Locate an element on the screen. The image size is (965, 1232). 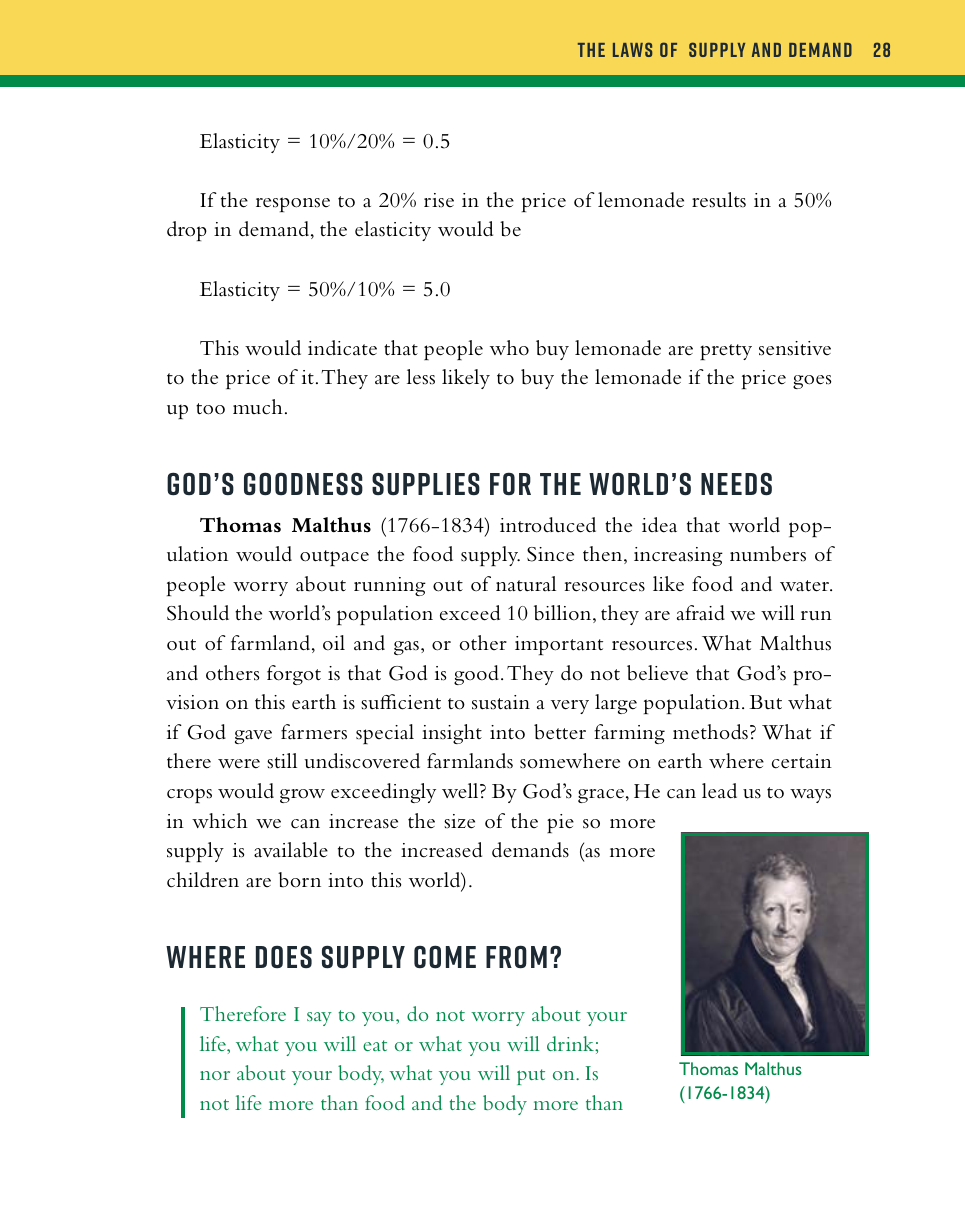
indicate is located at coordinates (342, 348).
